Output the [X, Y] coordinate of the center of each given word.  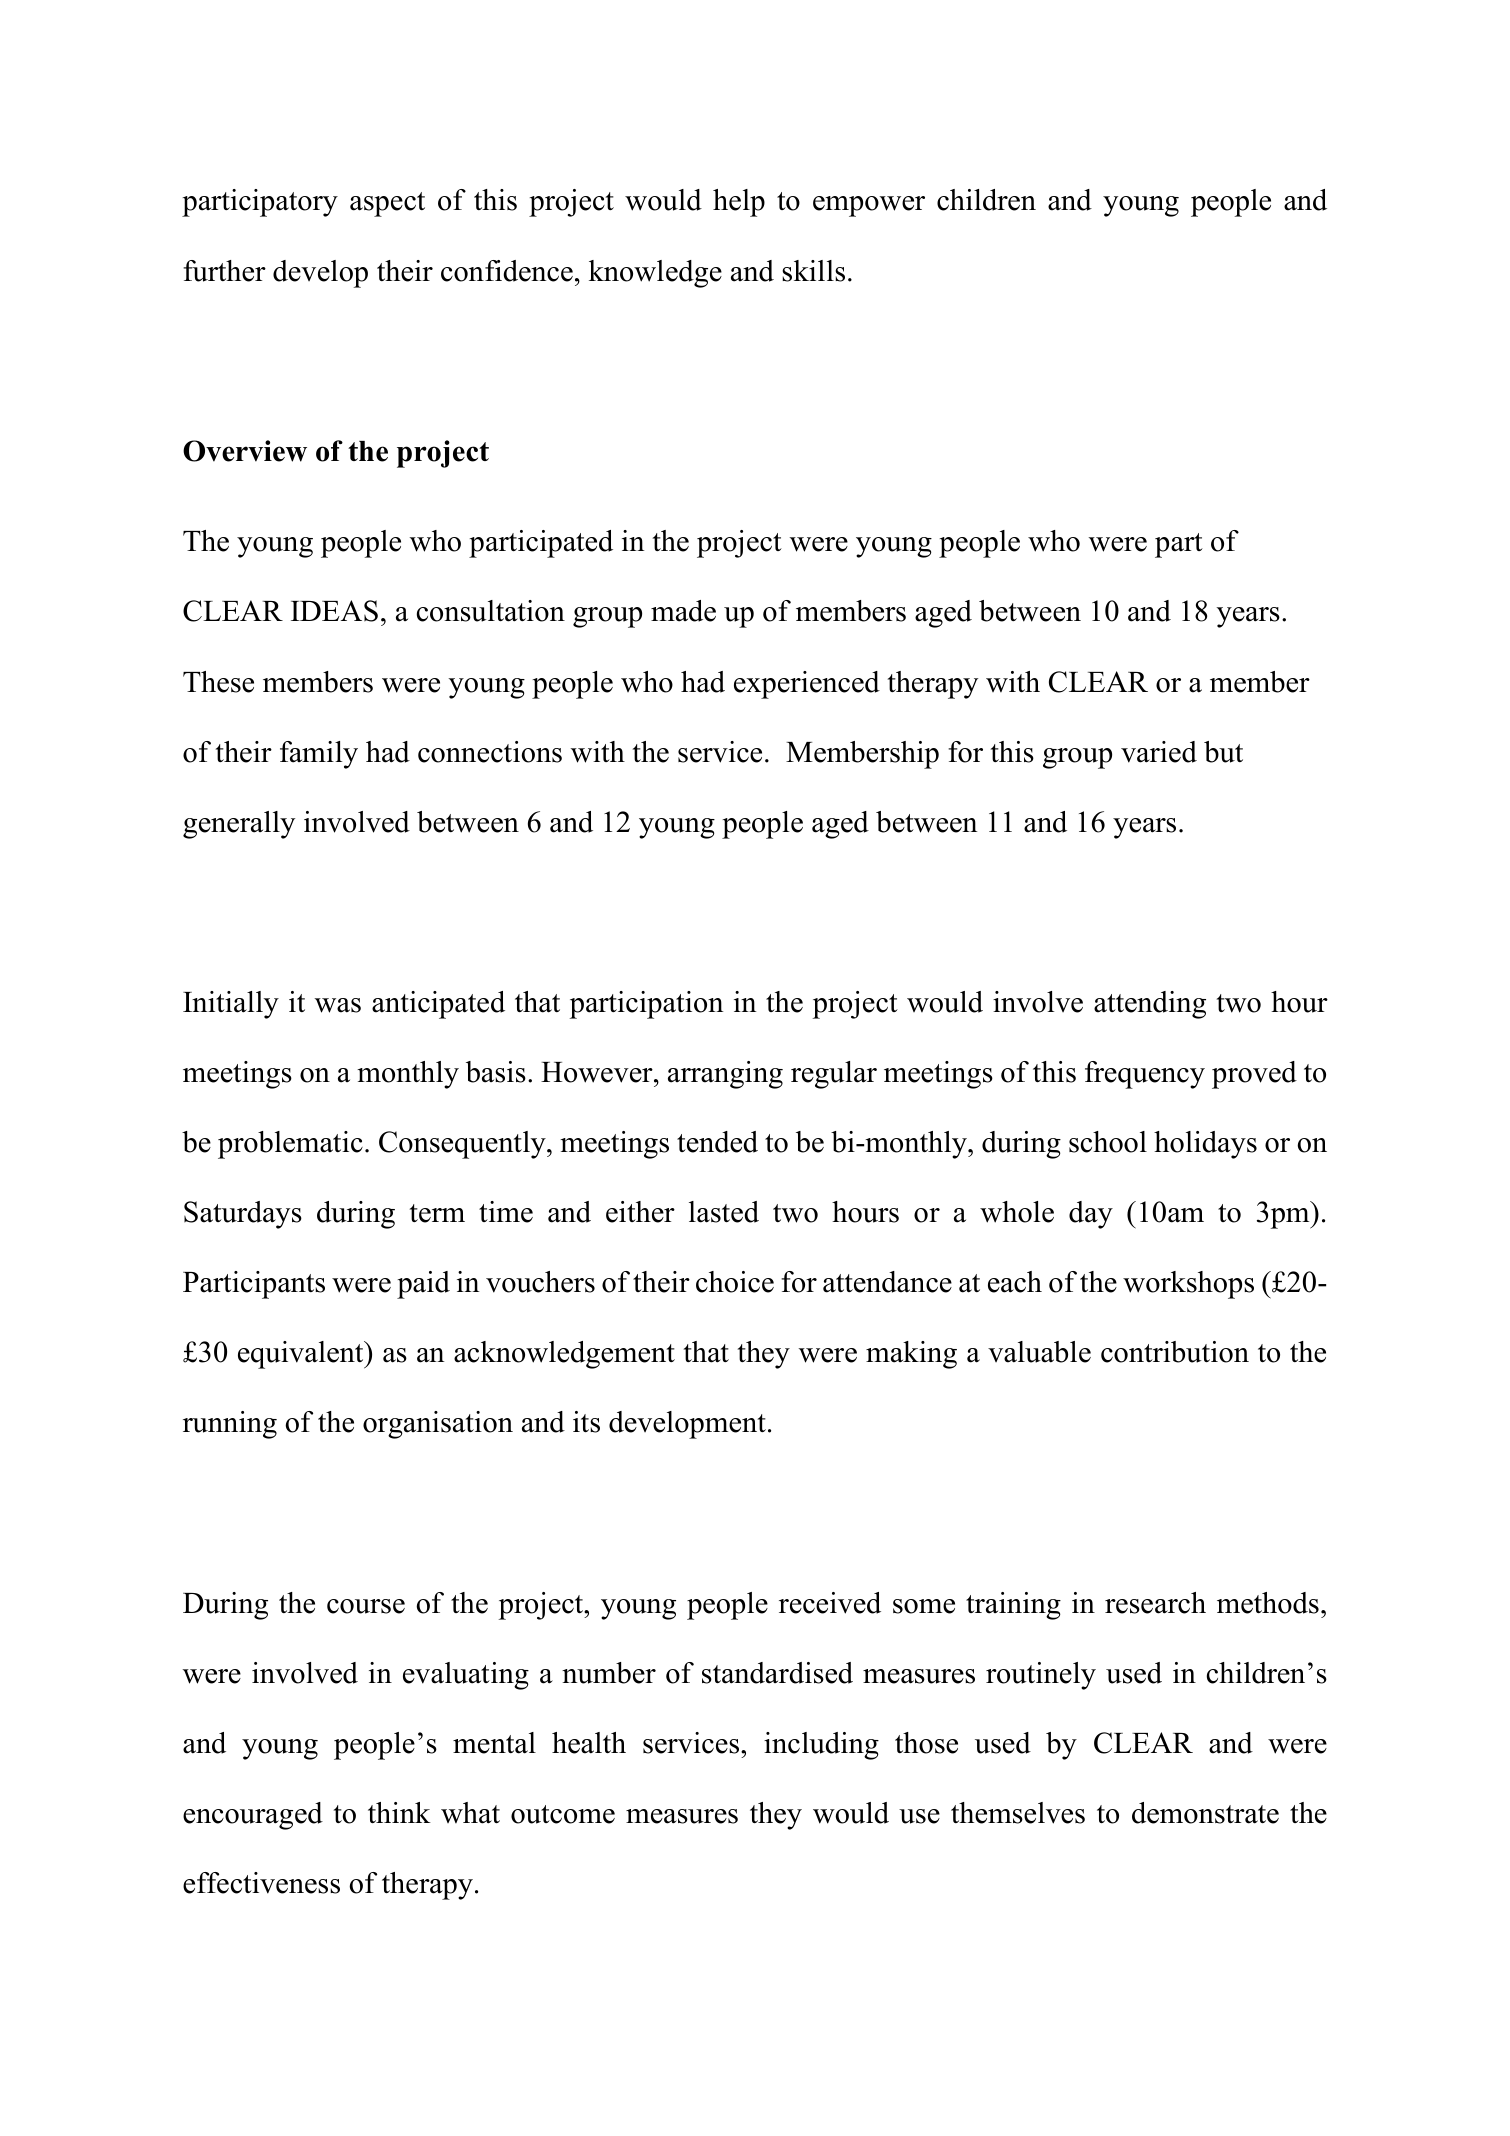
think [399, 1812]
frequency [1145, 1075]
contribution [1175, 1352]
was [338, 1005]
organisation [438, 1425]
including [821, 1746]
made [683, 611]
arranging [725, 1075]
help [739, 203]
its [586, 1422]
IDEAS [334, 611]
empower [869, 206]
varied [1159, 752]
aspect [387, 204]
